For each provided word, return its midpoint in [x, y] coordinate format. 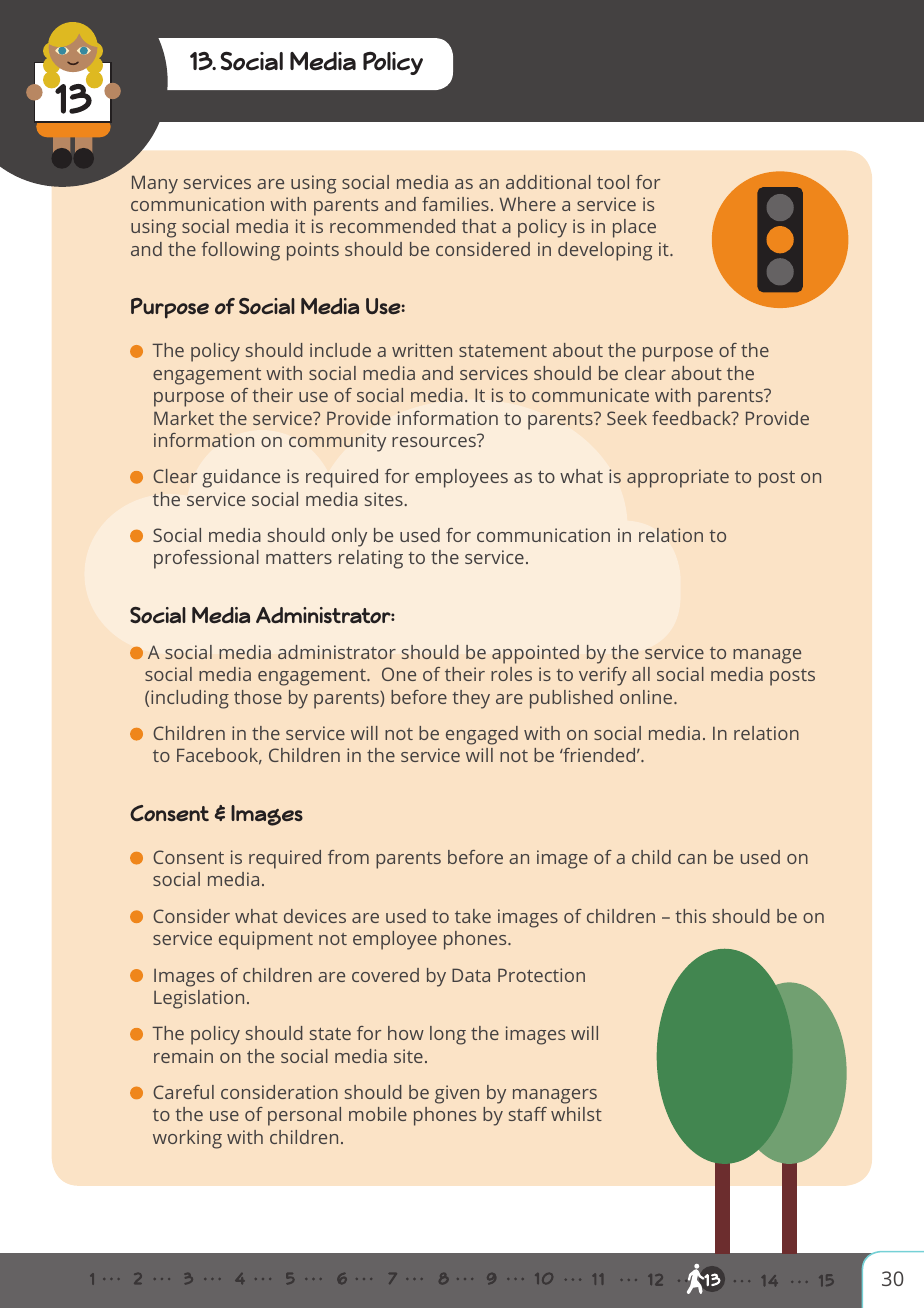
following [241, 251]
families [455, 204]
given [457, 1094]
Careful [183, 1092]
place [634, 228]
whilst [576, 1114]
